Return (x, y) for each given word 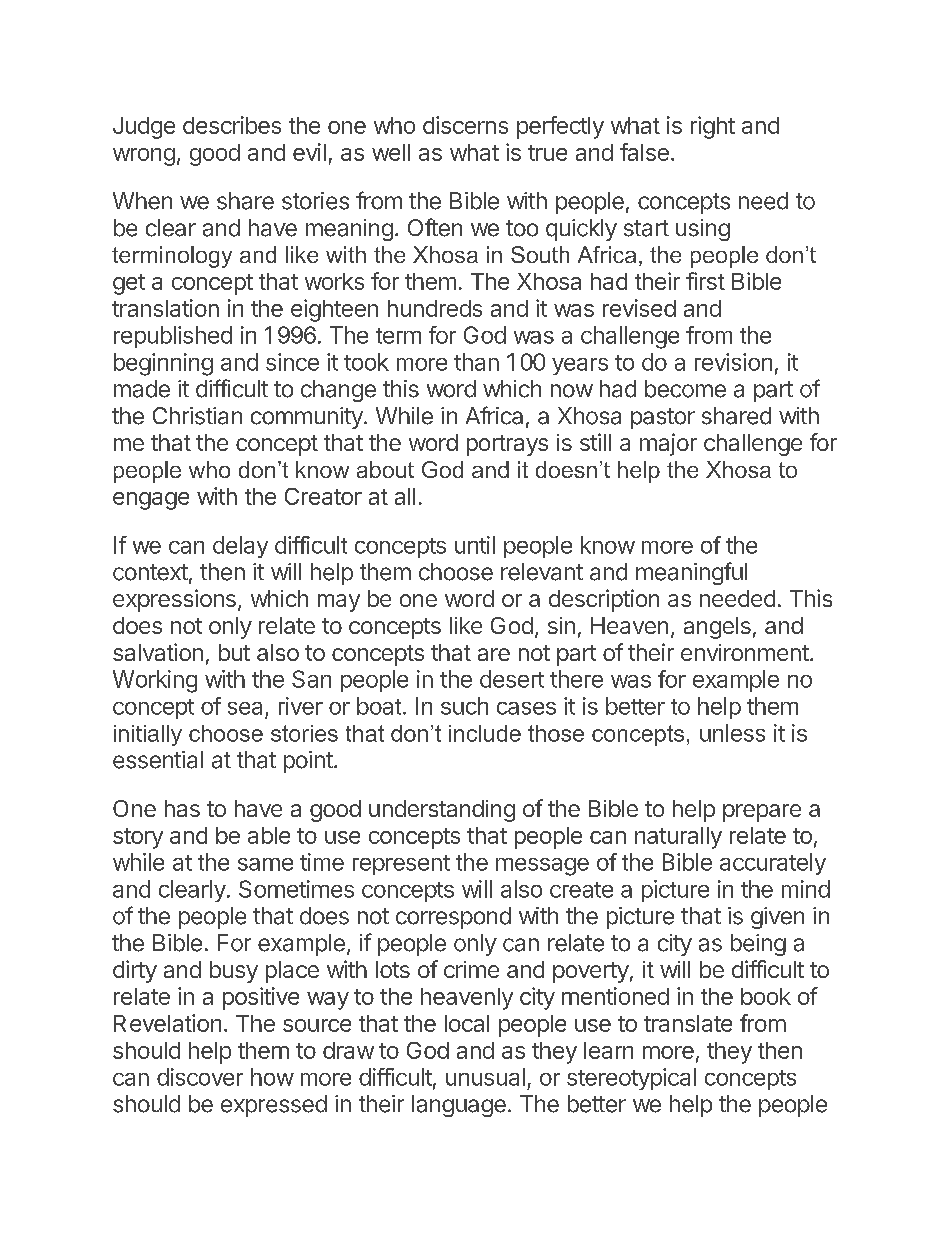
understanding (442, 811)
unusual (485, 1077)
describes (232, 125)
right (713, 127)
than (476, 362)
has (182, 808)
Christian (197, 416)
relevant (542, 572)
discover (200, 1077)
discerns (465, 125)
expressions (174, 600)
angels (717, 628)
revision (733, 362)
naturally (678, 838)
